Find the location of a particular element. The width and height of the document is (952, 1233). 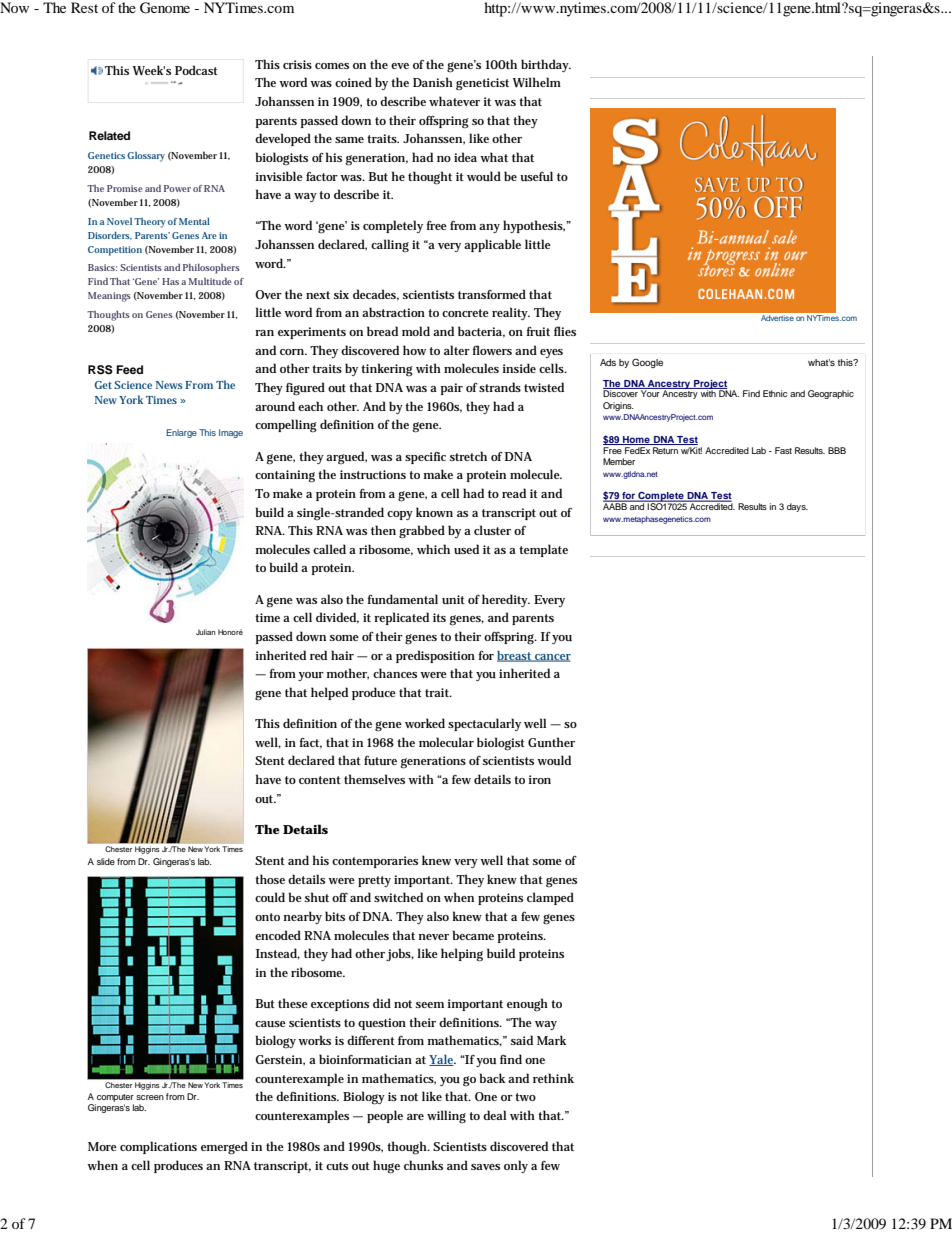

complications is located at coordinates (158, 1147).
